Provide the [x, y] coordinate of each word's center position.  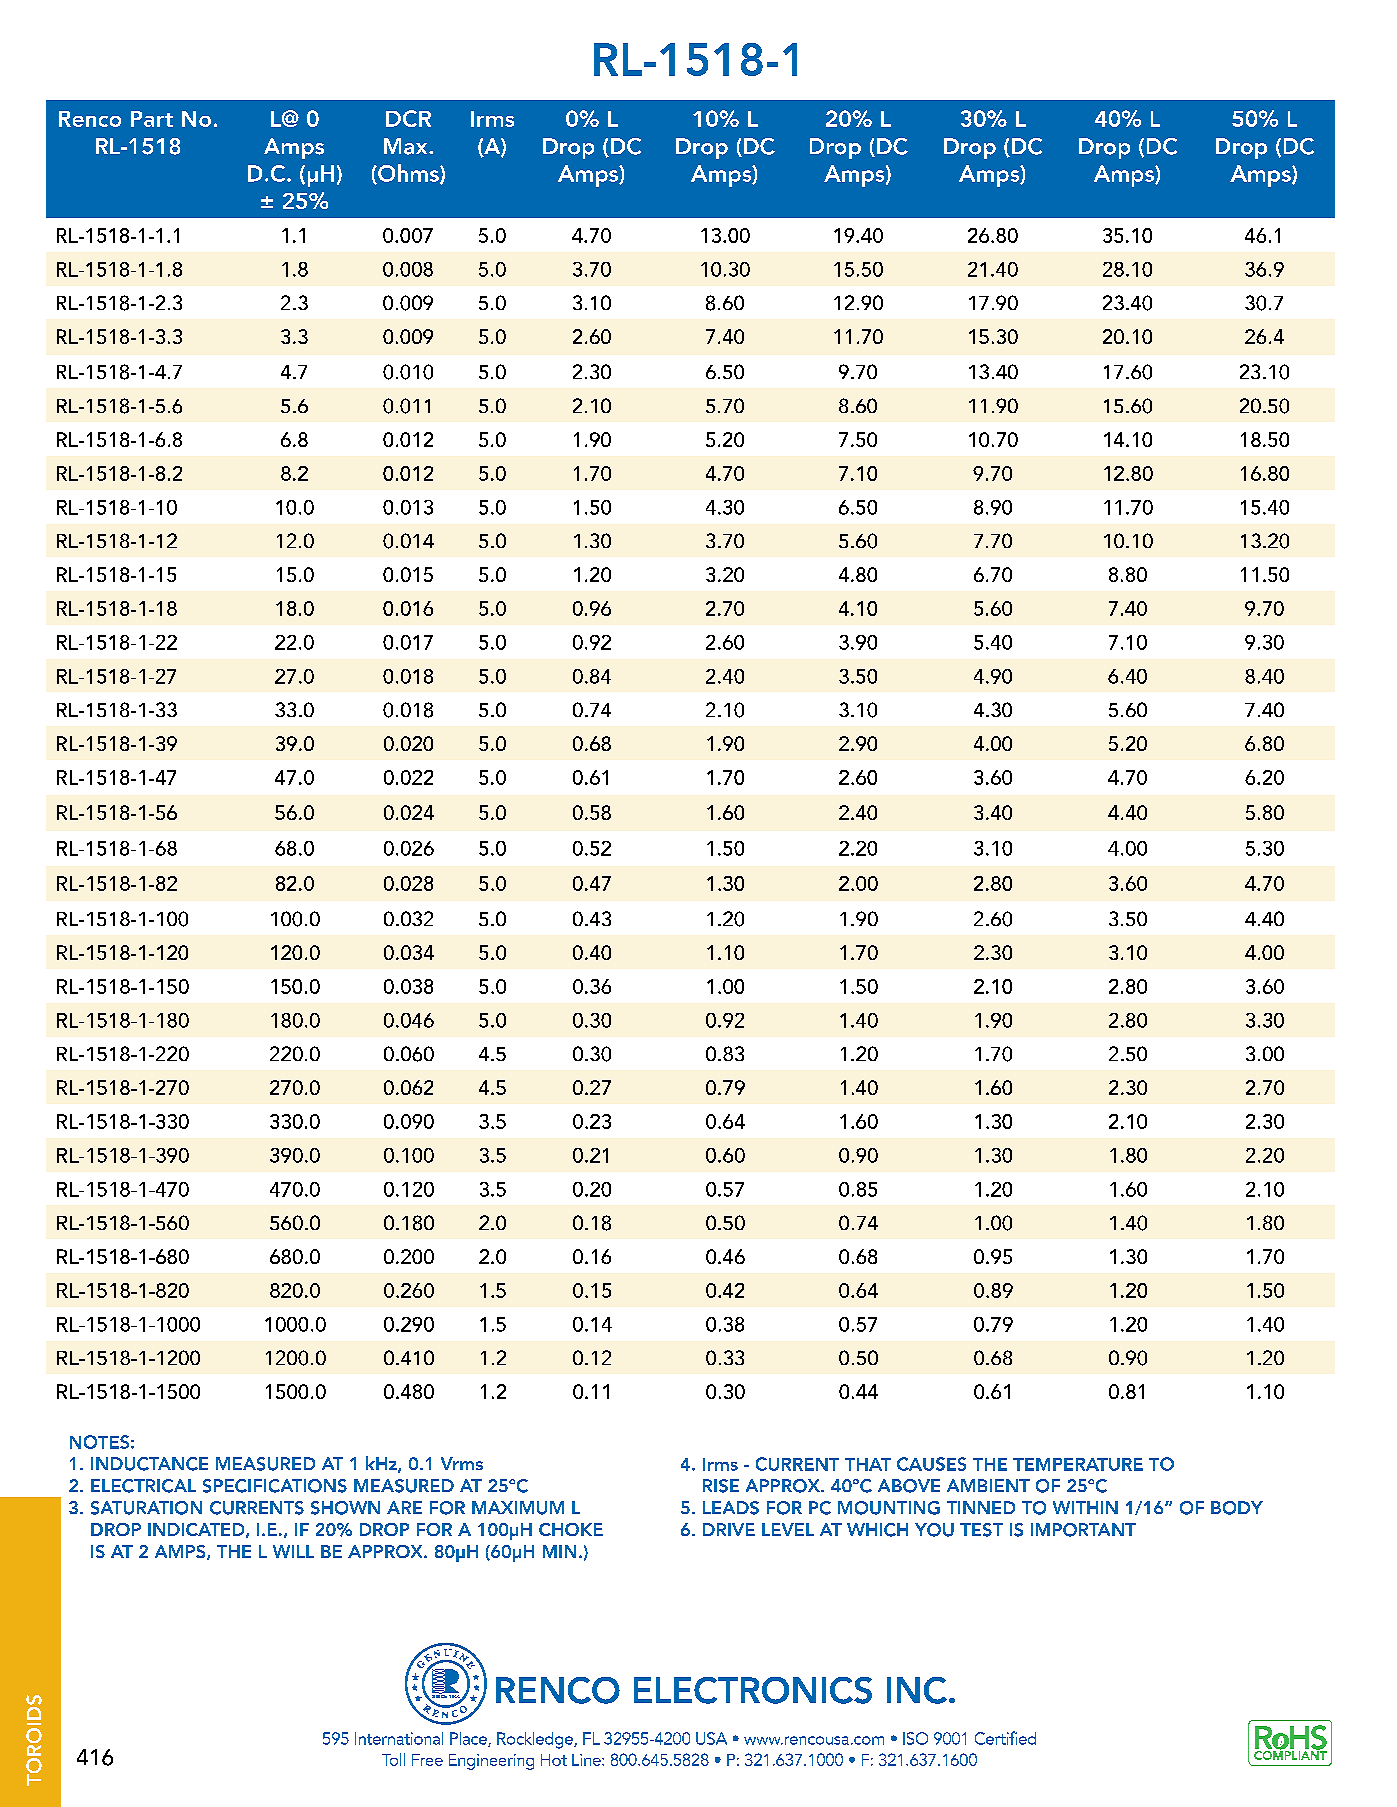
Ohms [408, 174]
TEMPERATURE [1078, 1464]
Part [152, 119]
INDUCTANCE [149, 1464]
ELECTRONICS [753, 1690]
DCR [408, 118]
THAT [868, 1464]
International [399, 1738]
